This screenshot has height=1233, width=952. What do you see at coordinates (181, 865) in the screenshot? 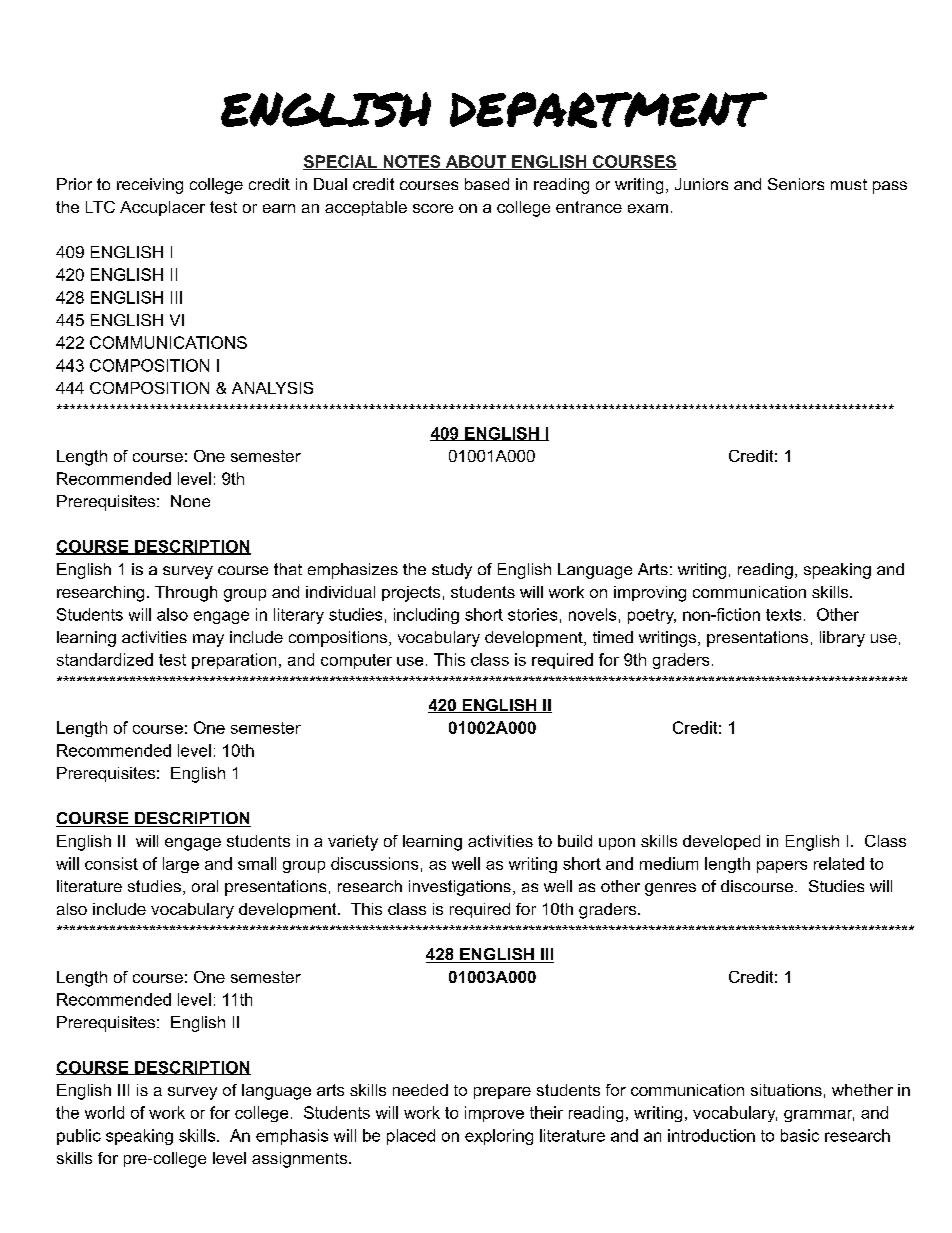
I see `large` at bounding box center [181, 865].
